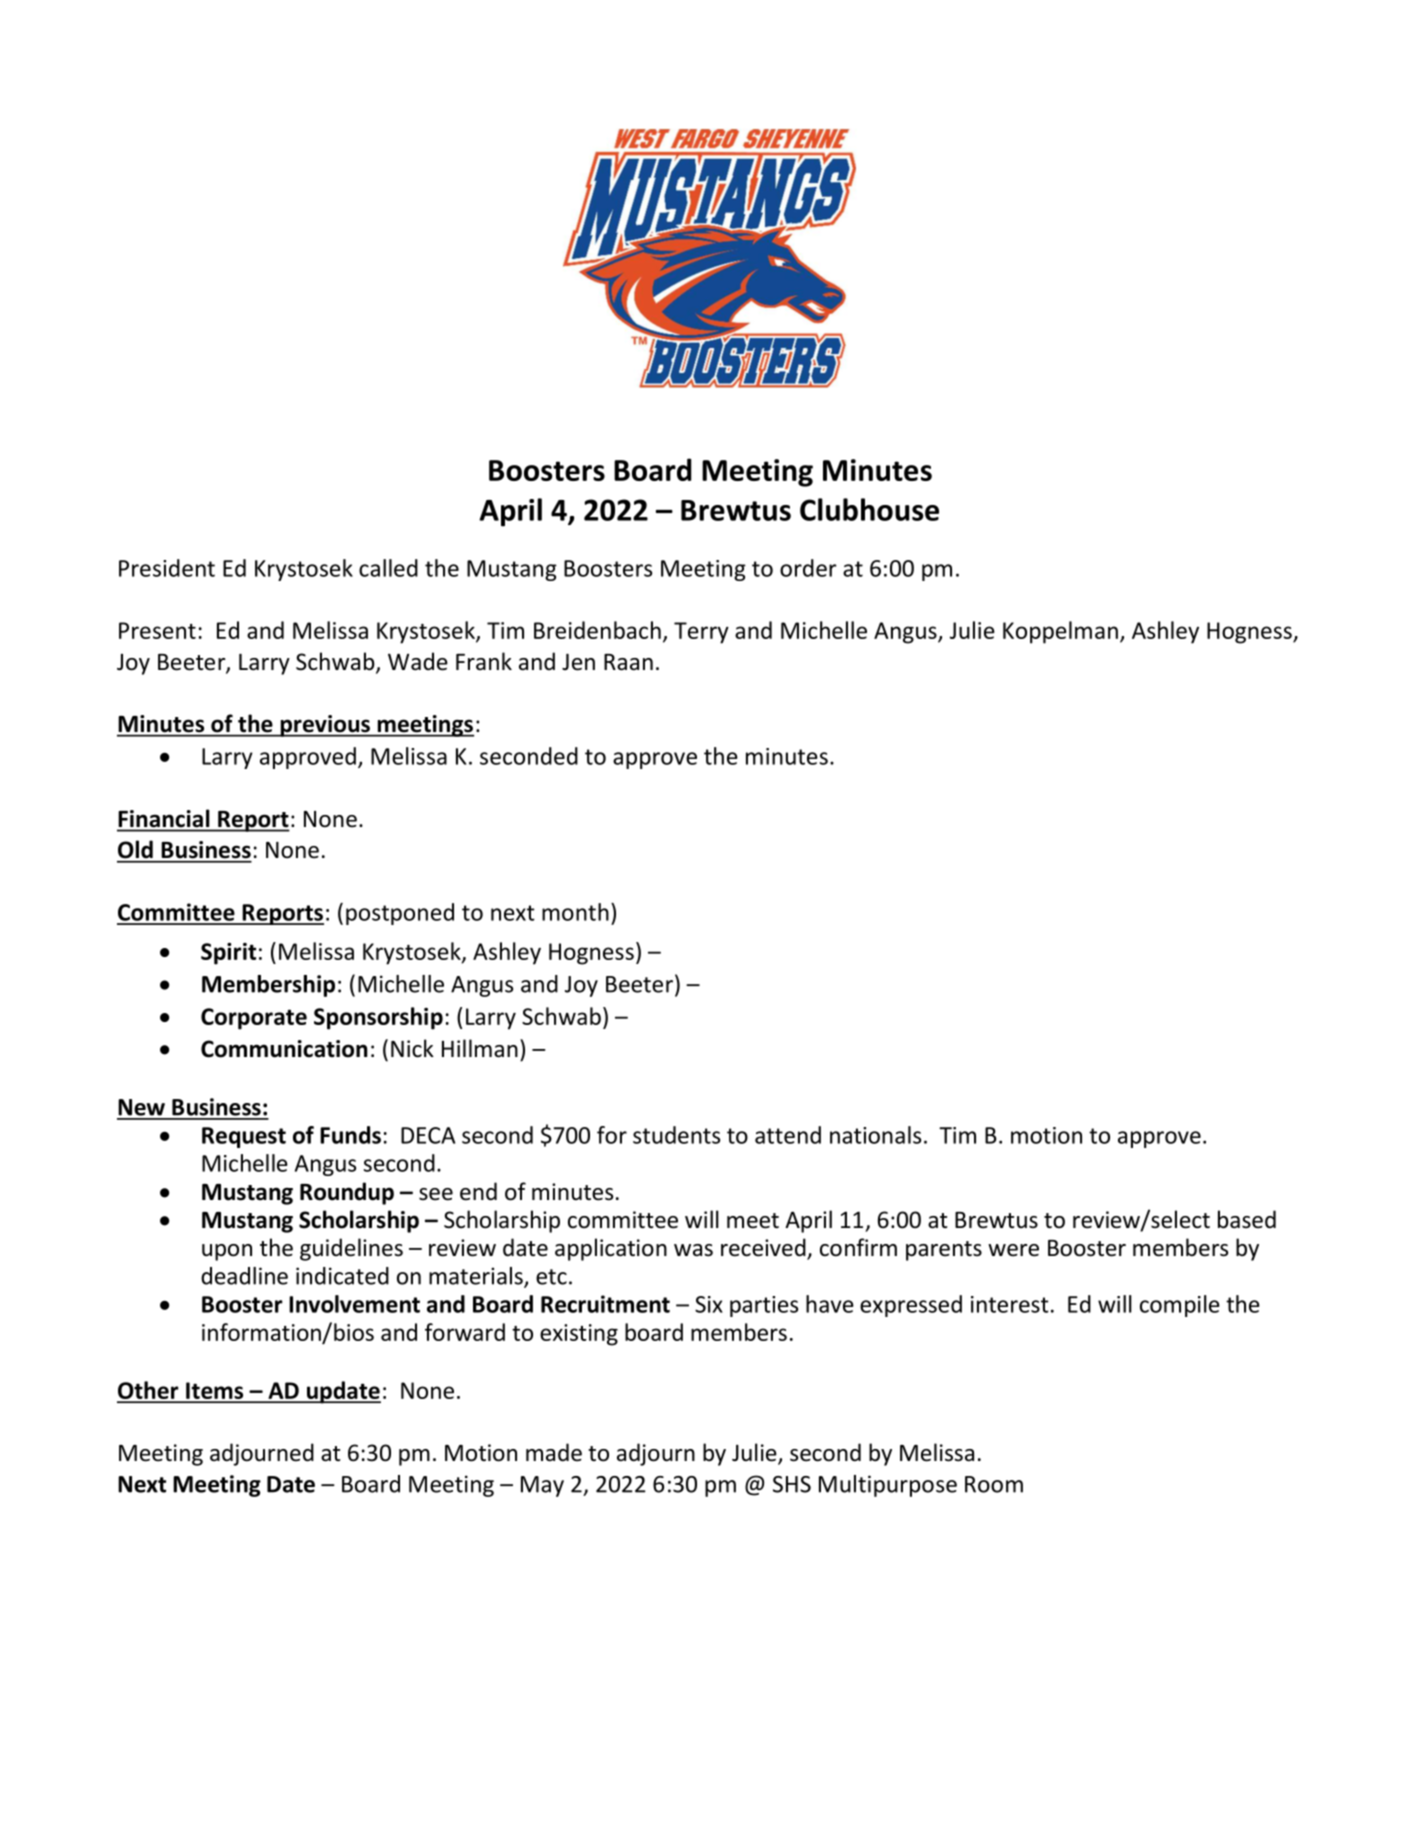 The image size is (1420, 1837). I want to click on order, so click(808, 568).
